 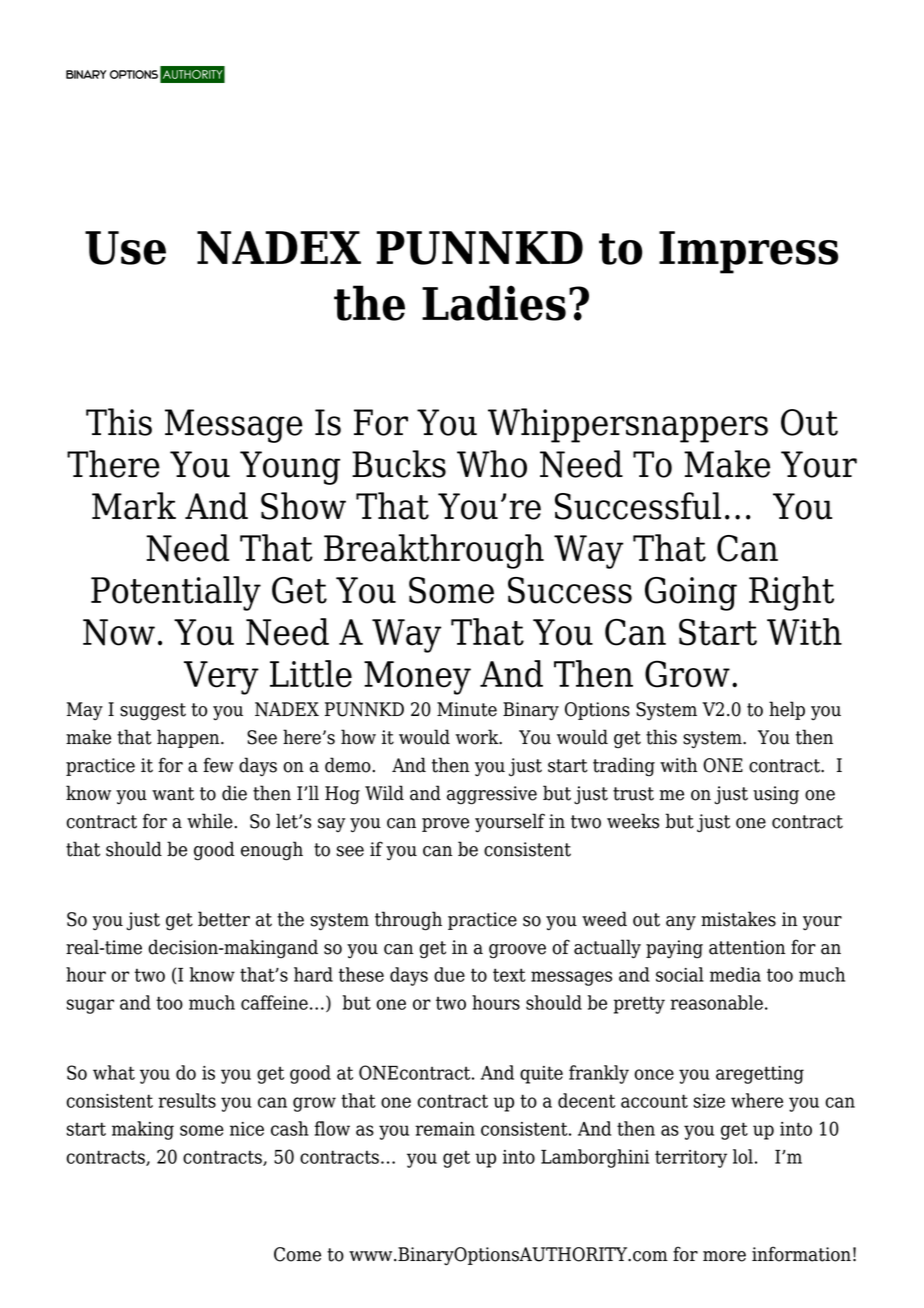 What do you see at coordinates (748, 252) in the page?
I see `Impress` at bounding box center [748, 252].
